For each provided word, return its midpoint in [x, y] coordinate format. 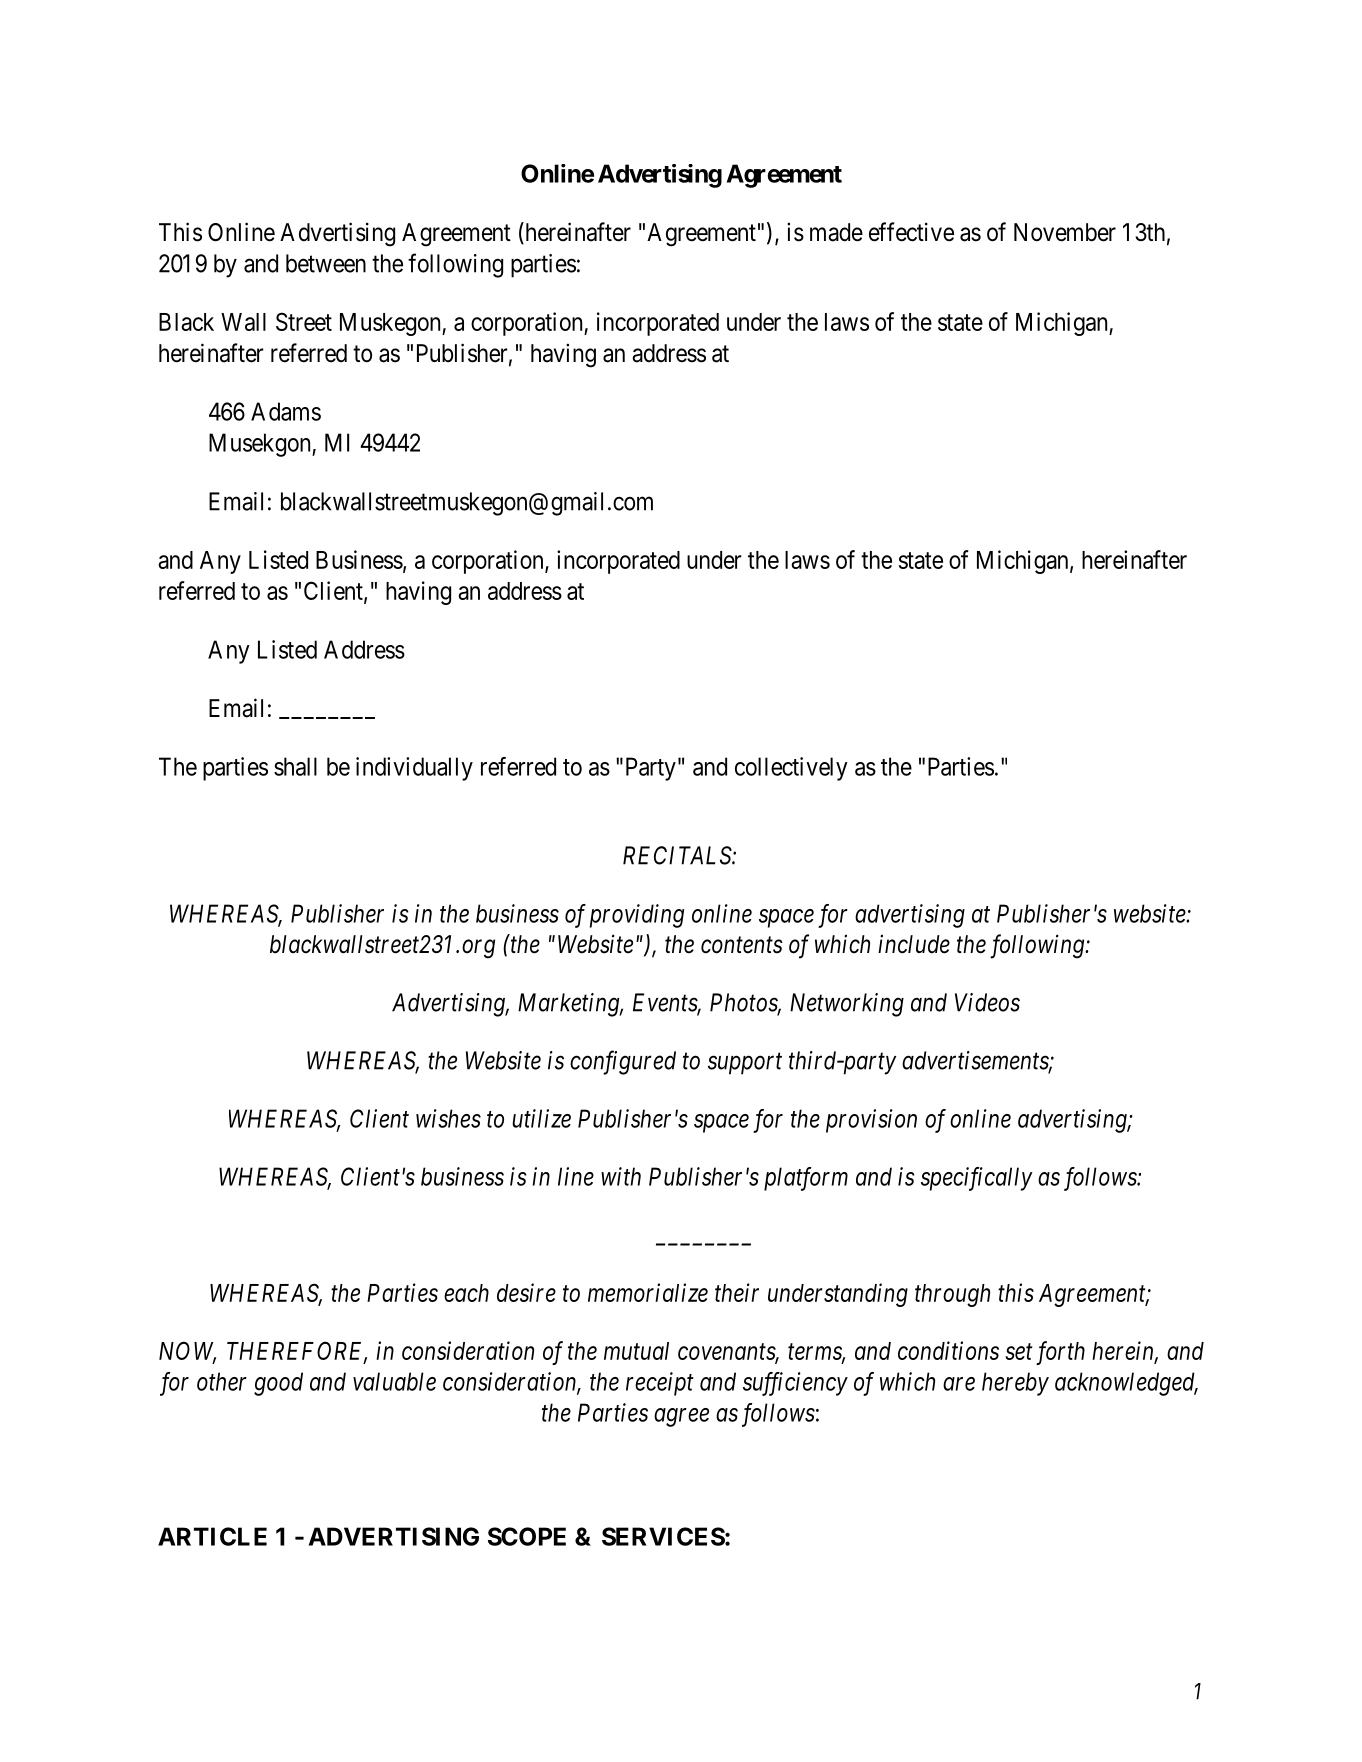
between [326, 263]
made [836, 232]
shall [295, 766]
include [914, 944]
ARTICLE [212, 1536]
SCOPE [527, 1536]
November [1065, 232]
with [621, 1176]
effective [911, 232]
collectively [791, 769]
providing [637, 916]
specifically [977, 1179]
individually [414, 769]
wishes [448, 1118]
